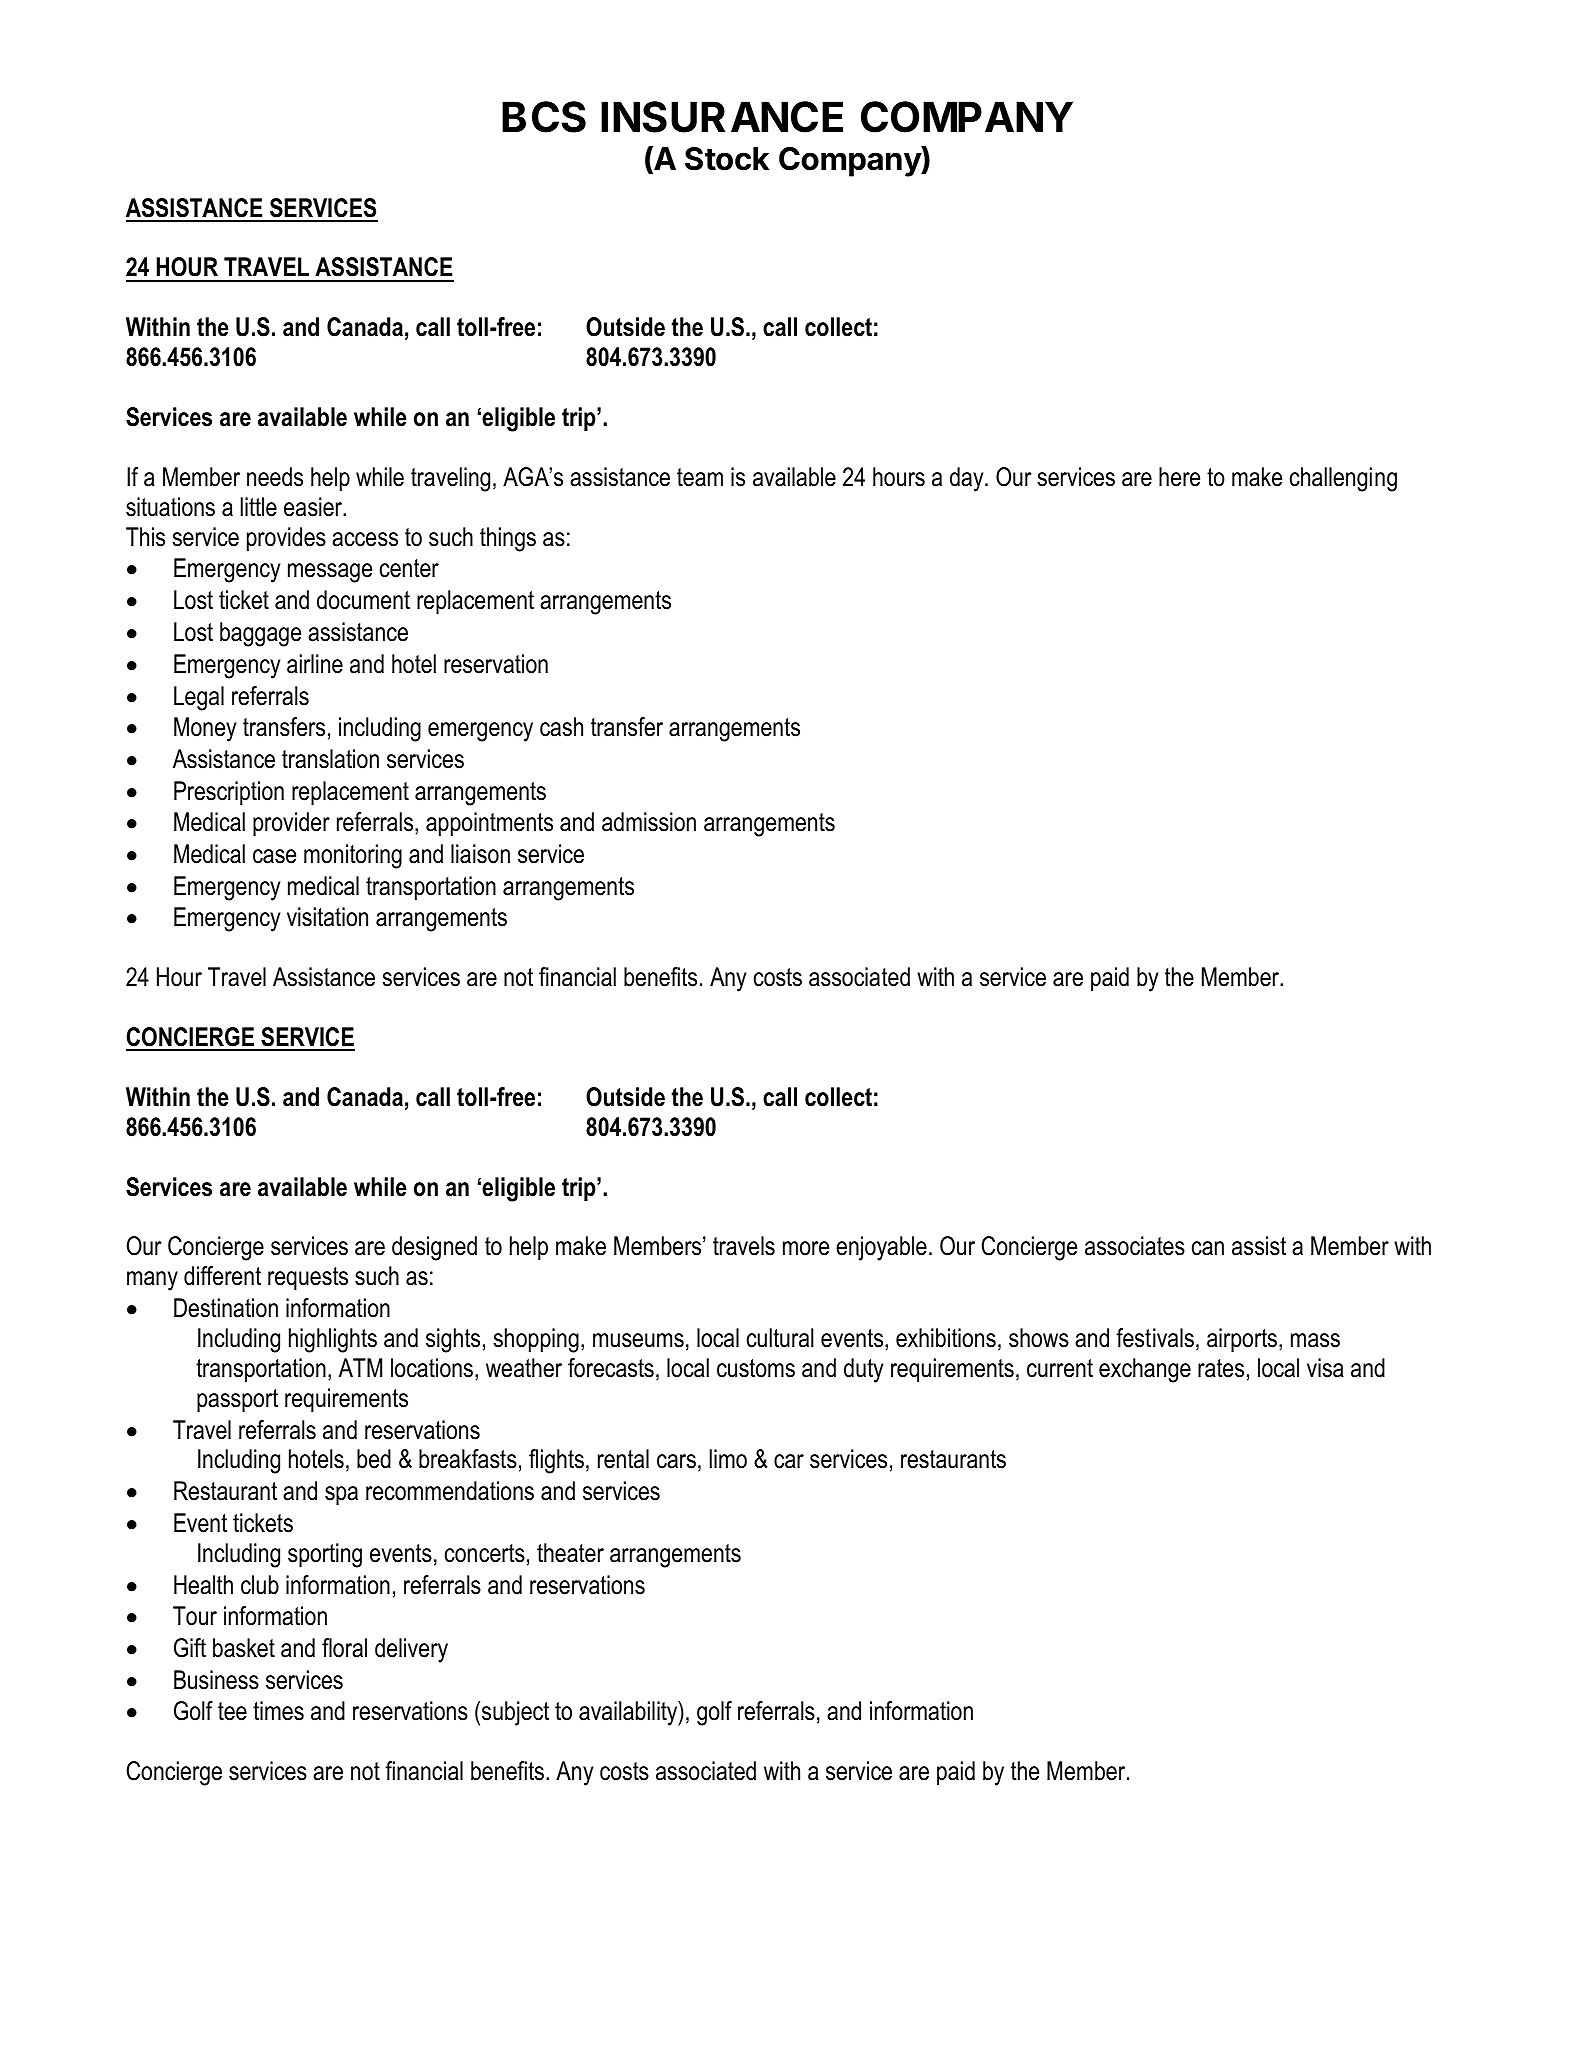  I want to click on floral, so click(344, 1648).
